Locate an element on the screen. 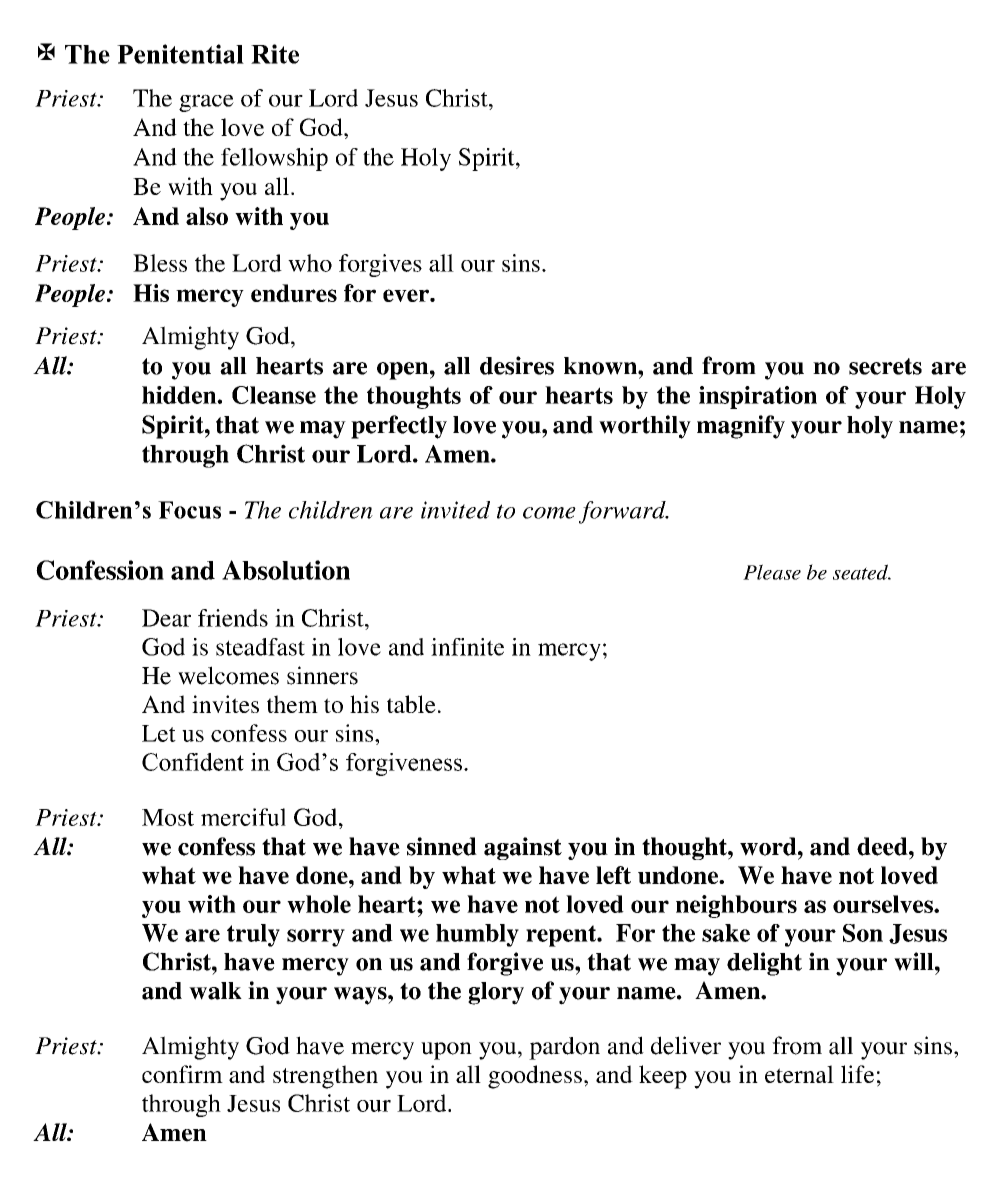 The height and width of the screenshot is (1204, 991). Rite is located at coordinates (275, 54).
